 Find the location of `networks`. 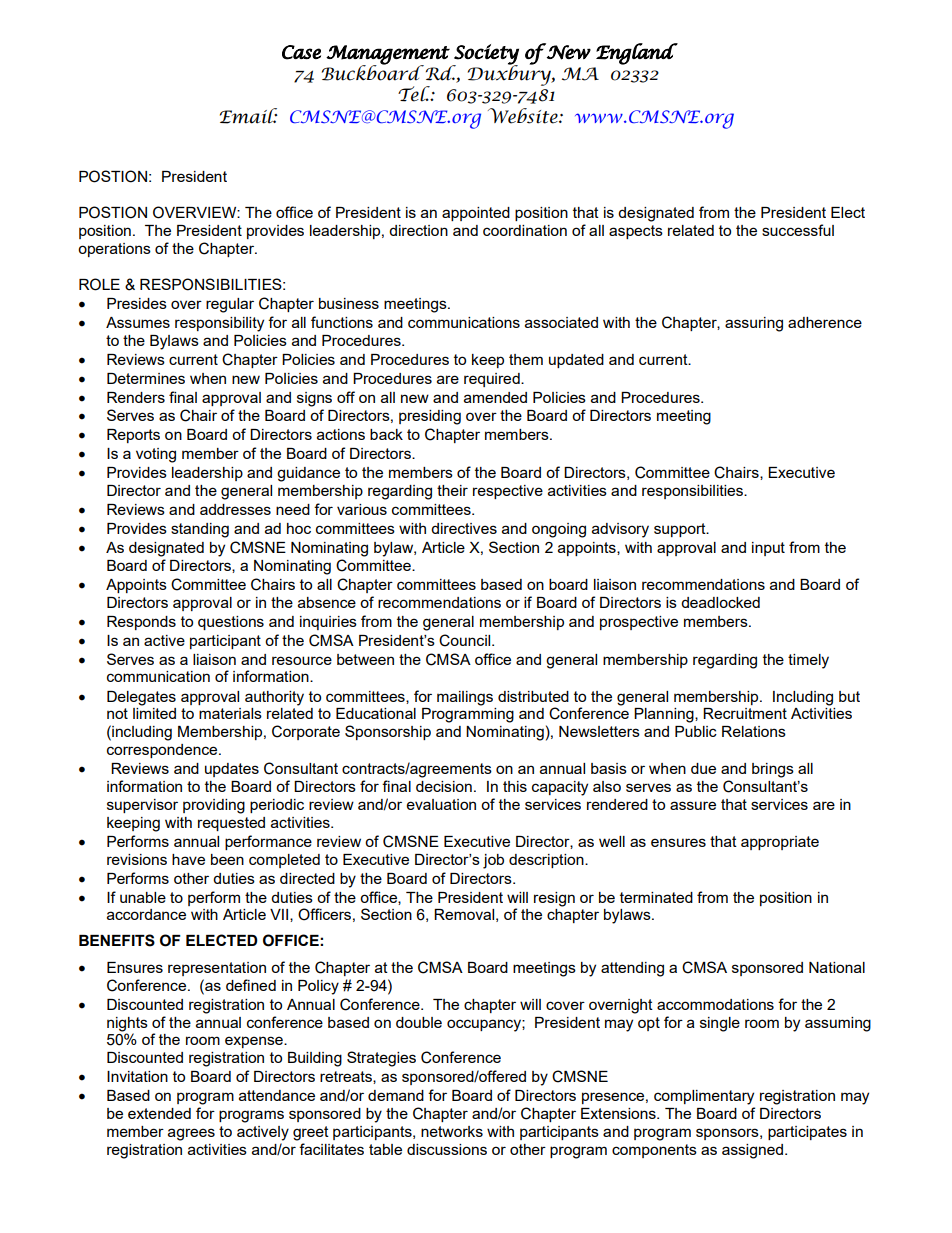

networks is located at coordinates (452, 1131).
